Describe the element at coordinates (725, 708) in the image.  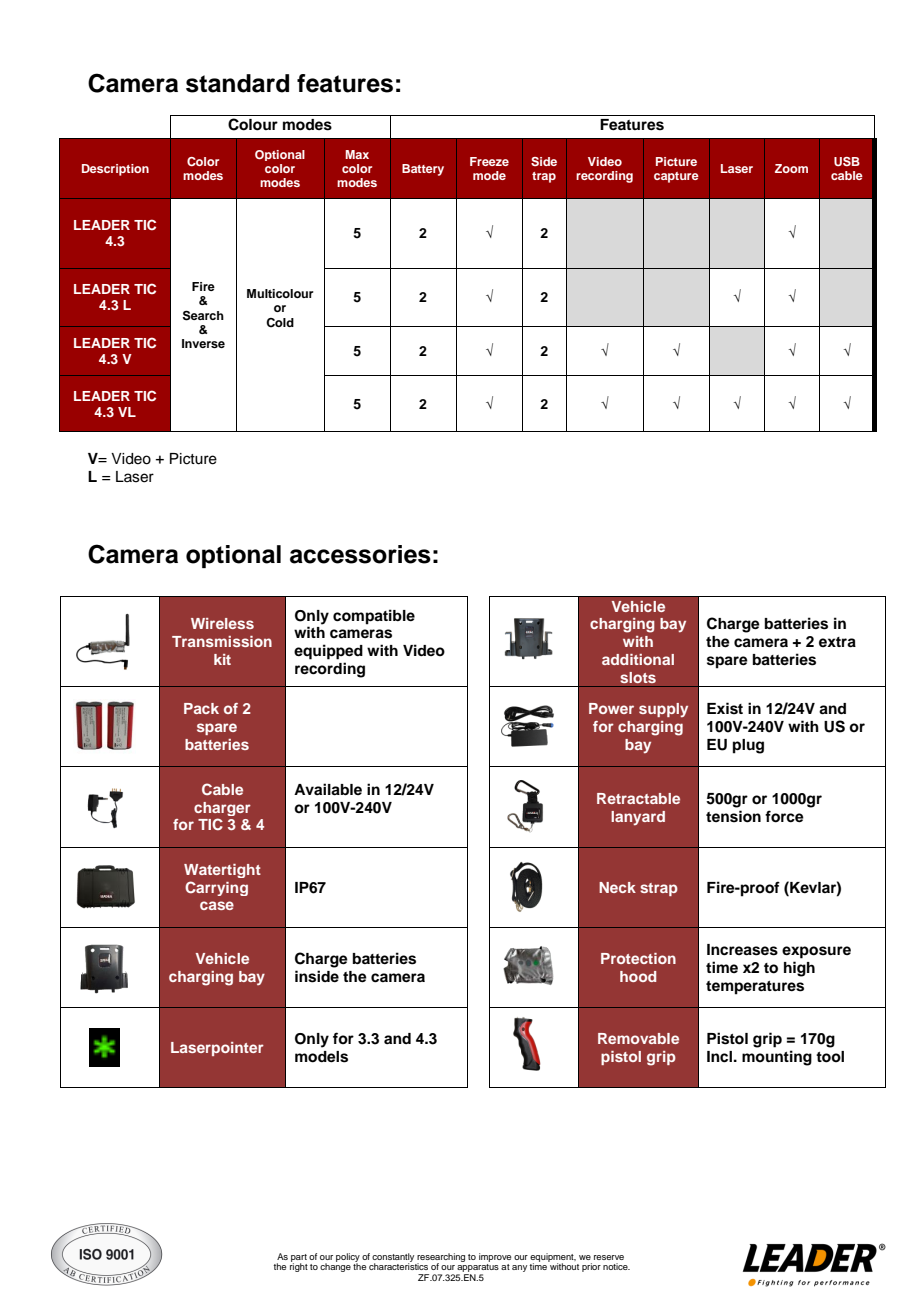
I see `Exist` at that location.
